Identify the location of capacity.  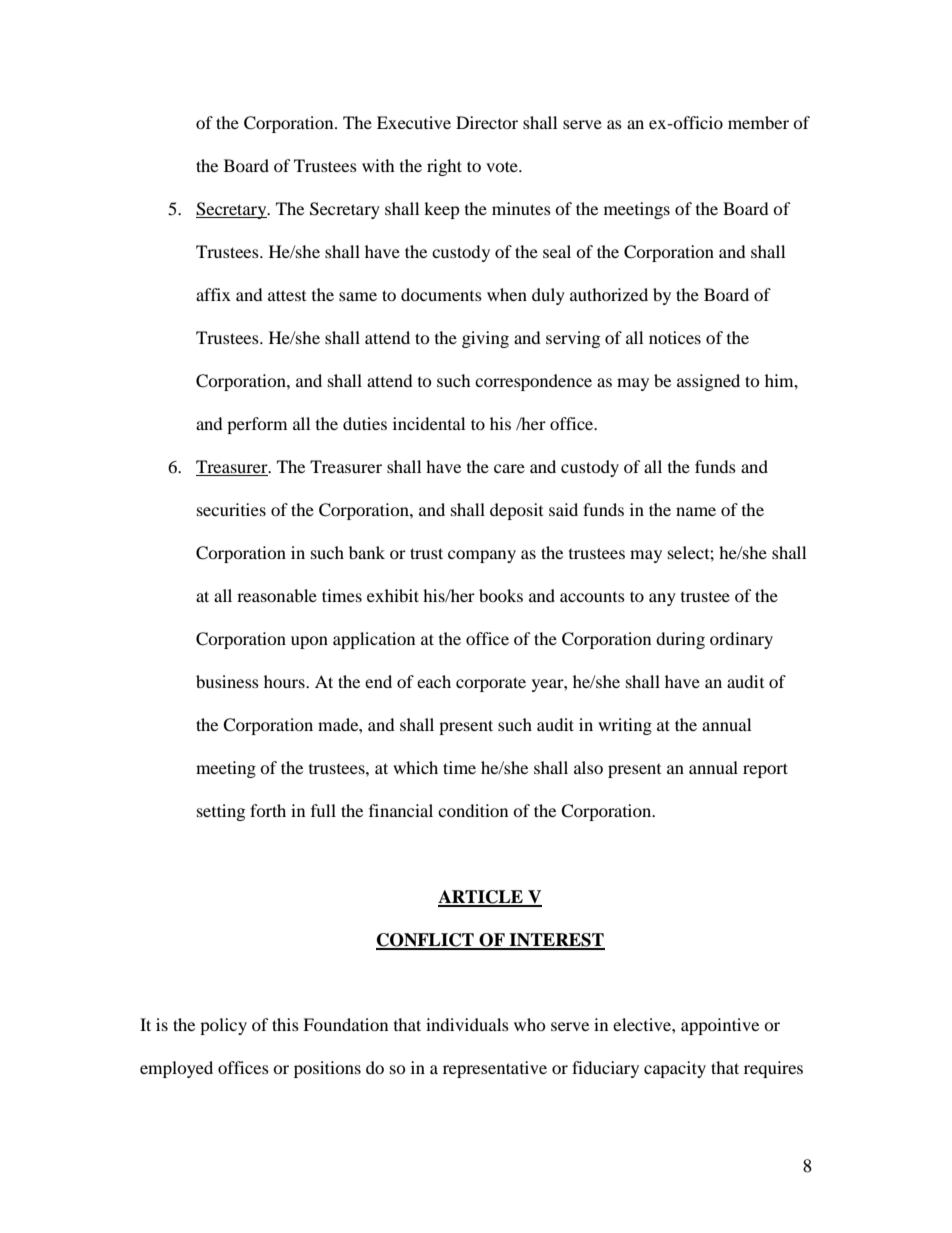
(675, 1069).
